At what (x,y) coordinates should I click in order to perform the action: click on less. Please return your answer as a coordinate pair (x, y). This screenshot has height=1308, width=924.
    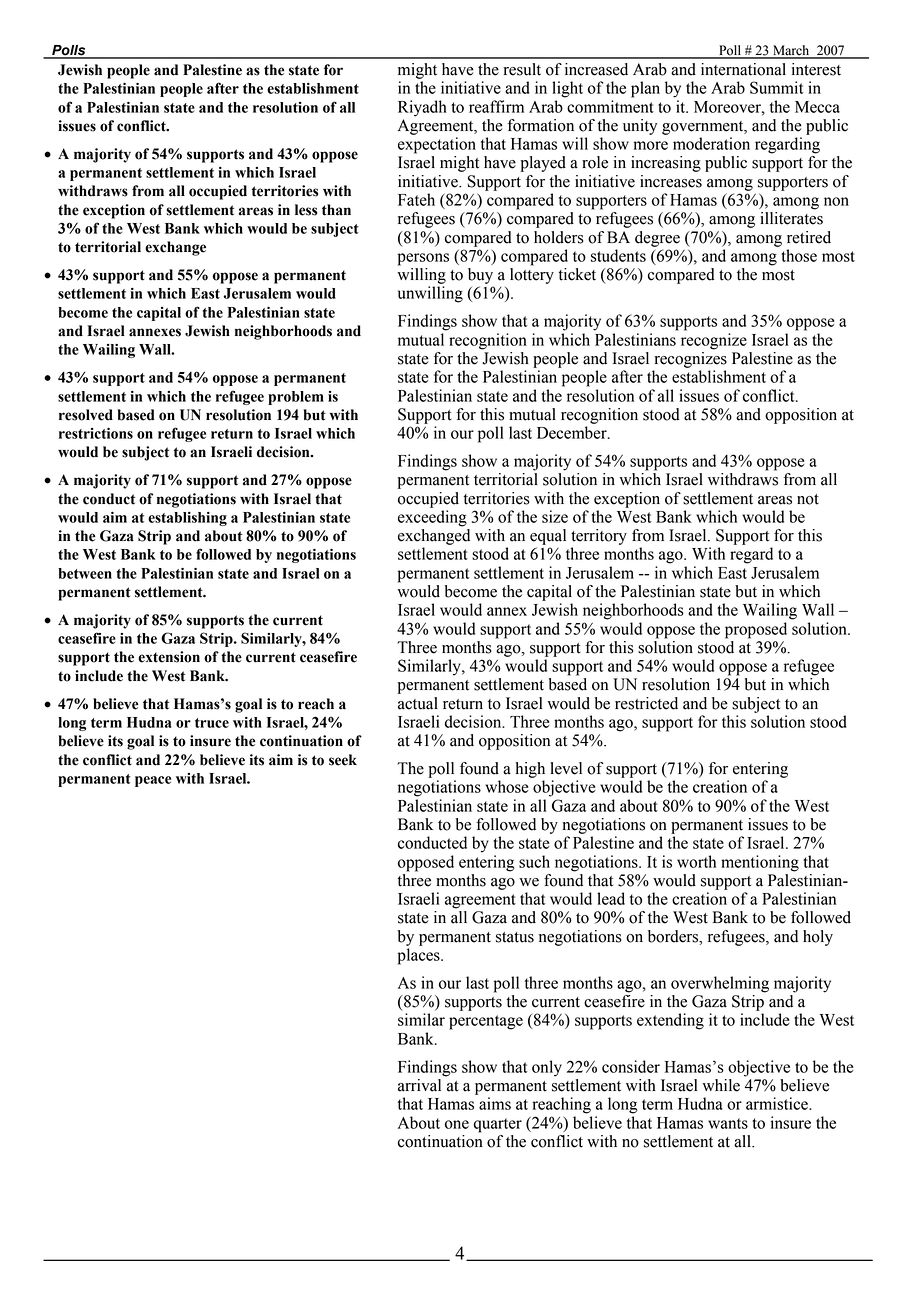
    Looking at the image, I should click on (306, 210).
